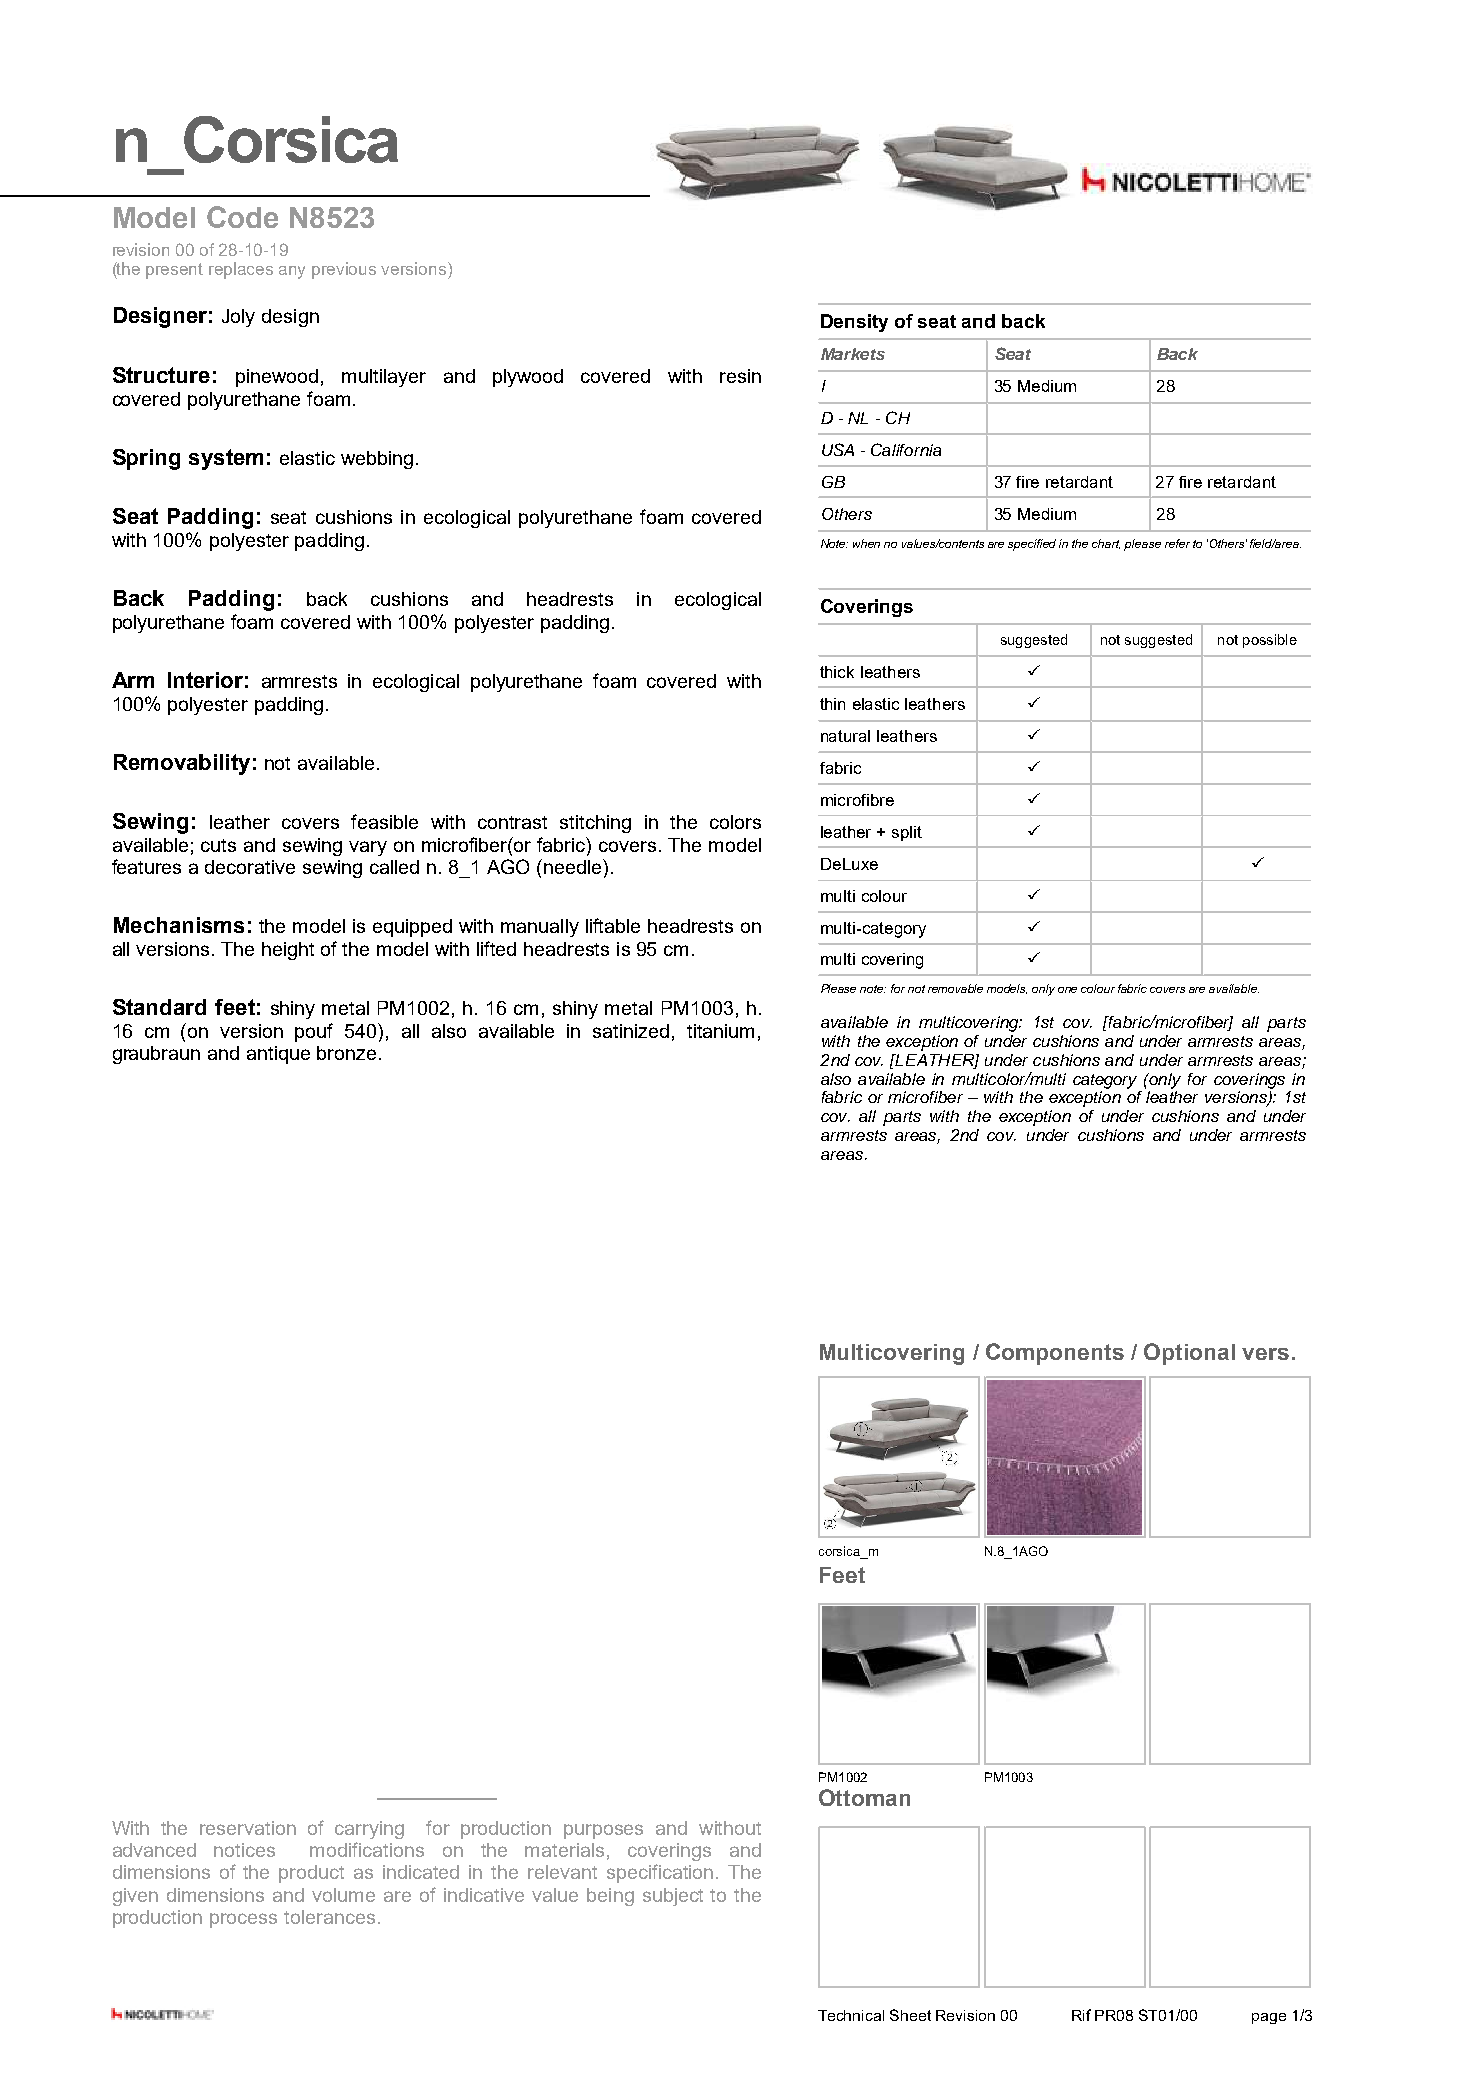  Describe the element at coordinates (673, 1897) in the screenshot. I see `subject` at that location.
